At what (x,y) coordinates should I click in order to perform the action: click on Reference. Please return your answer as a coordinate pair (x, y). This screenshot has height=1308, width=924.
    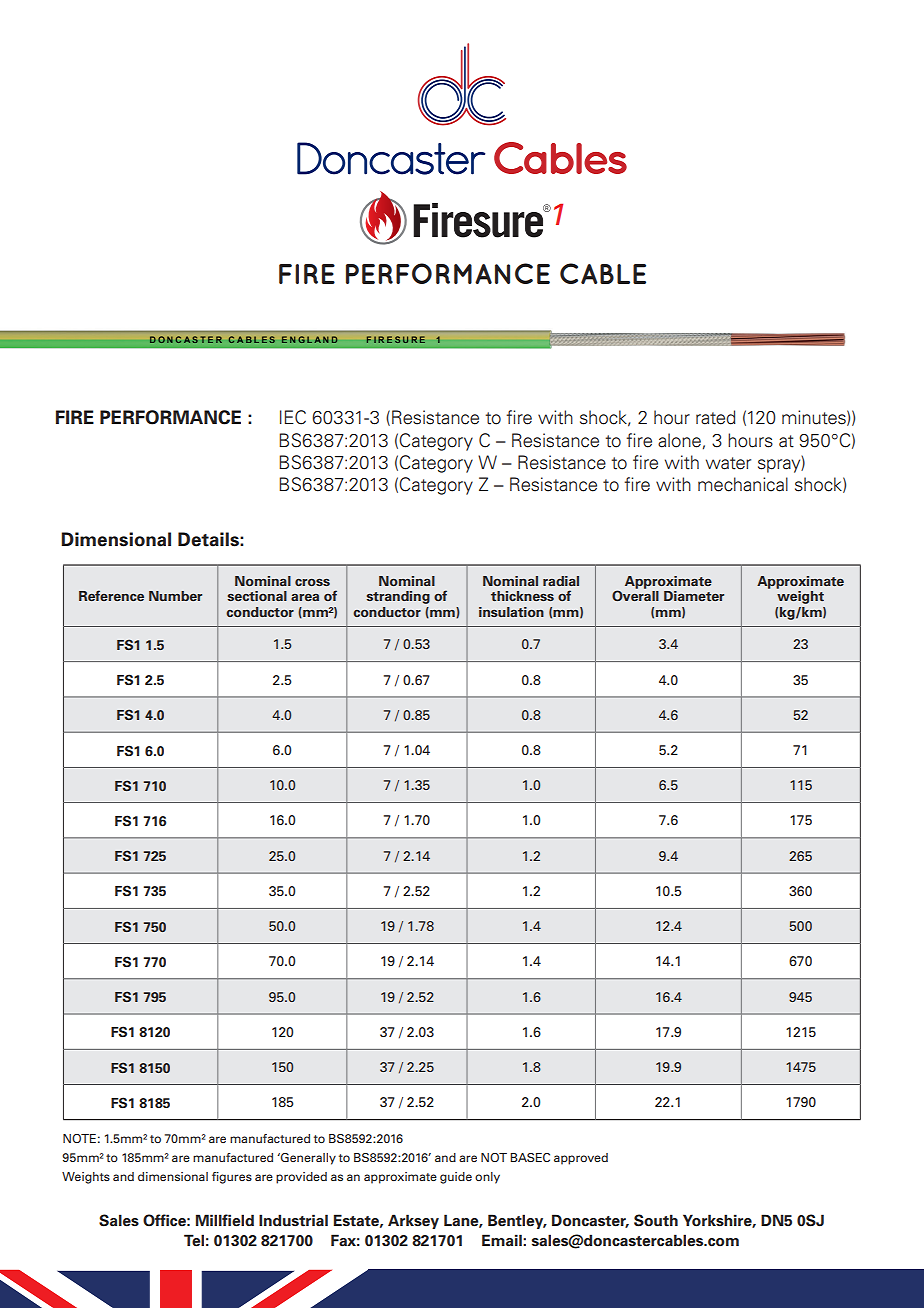
    Looking at the image, I should click on (111, 595).
